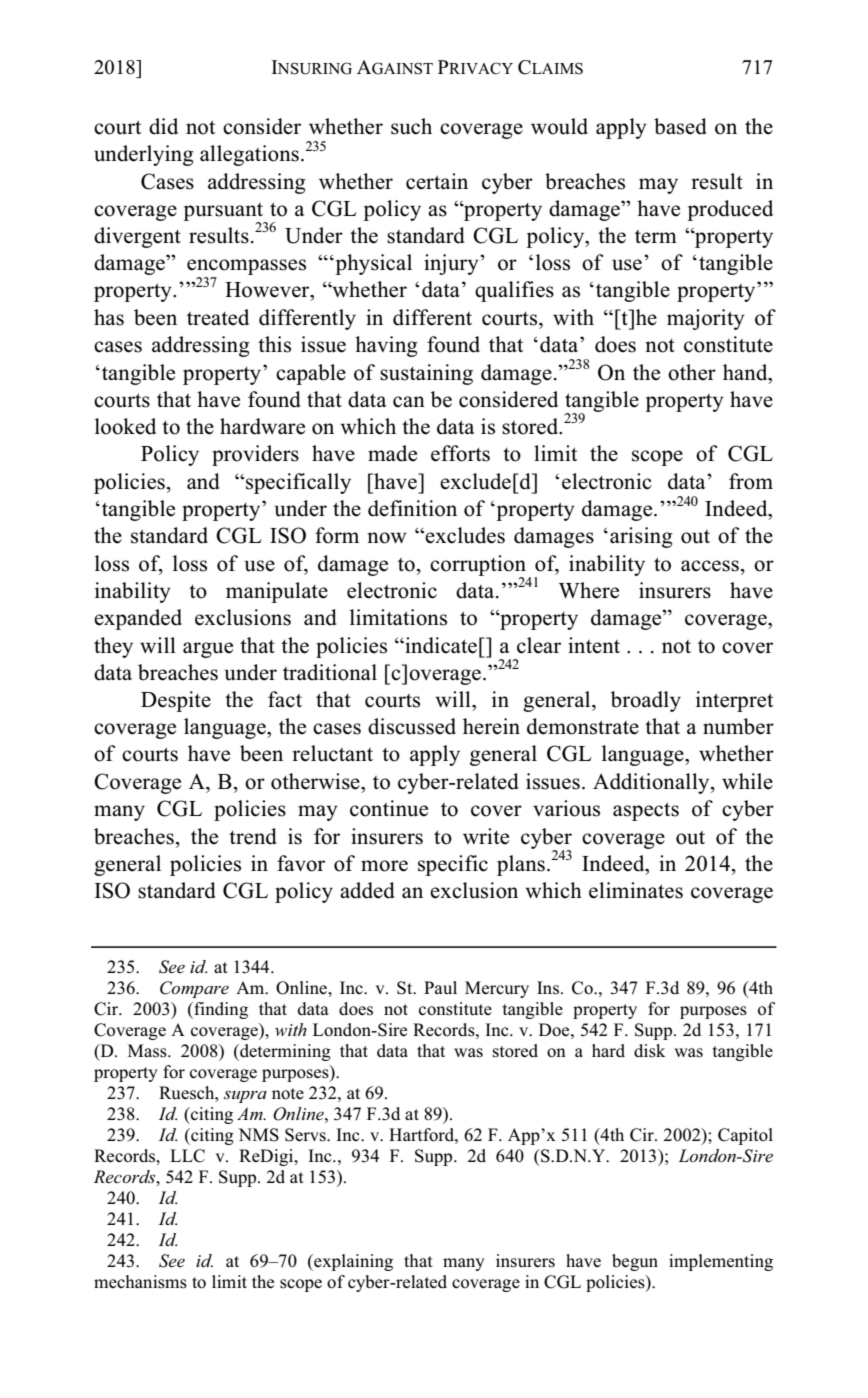 The height and width of the image is (1398, 868). What do you see at coordinates (352, 1262) in the image?
I see `explaining` at bounding box center [352, 1262].
